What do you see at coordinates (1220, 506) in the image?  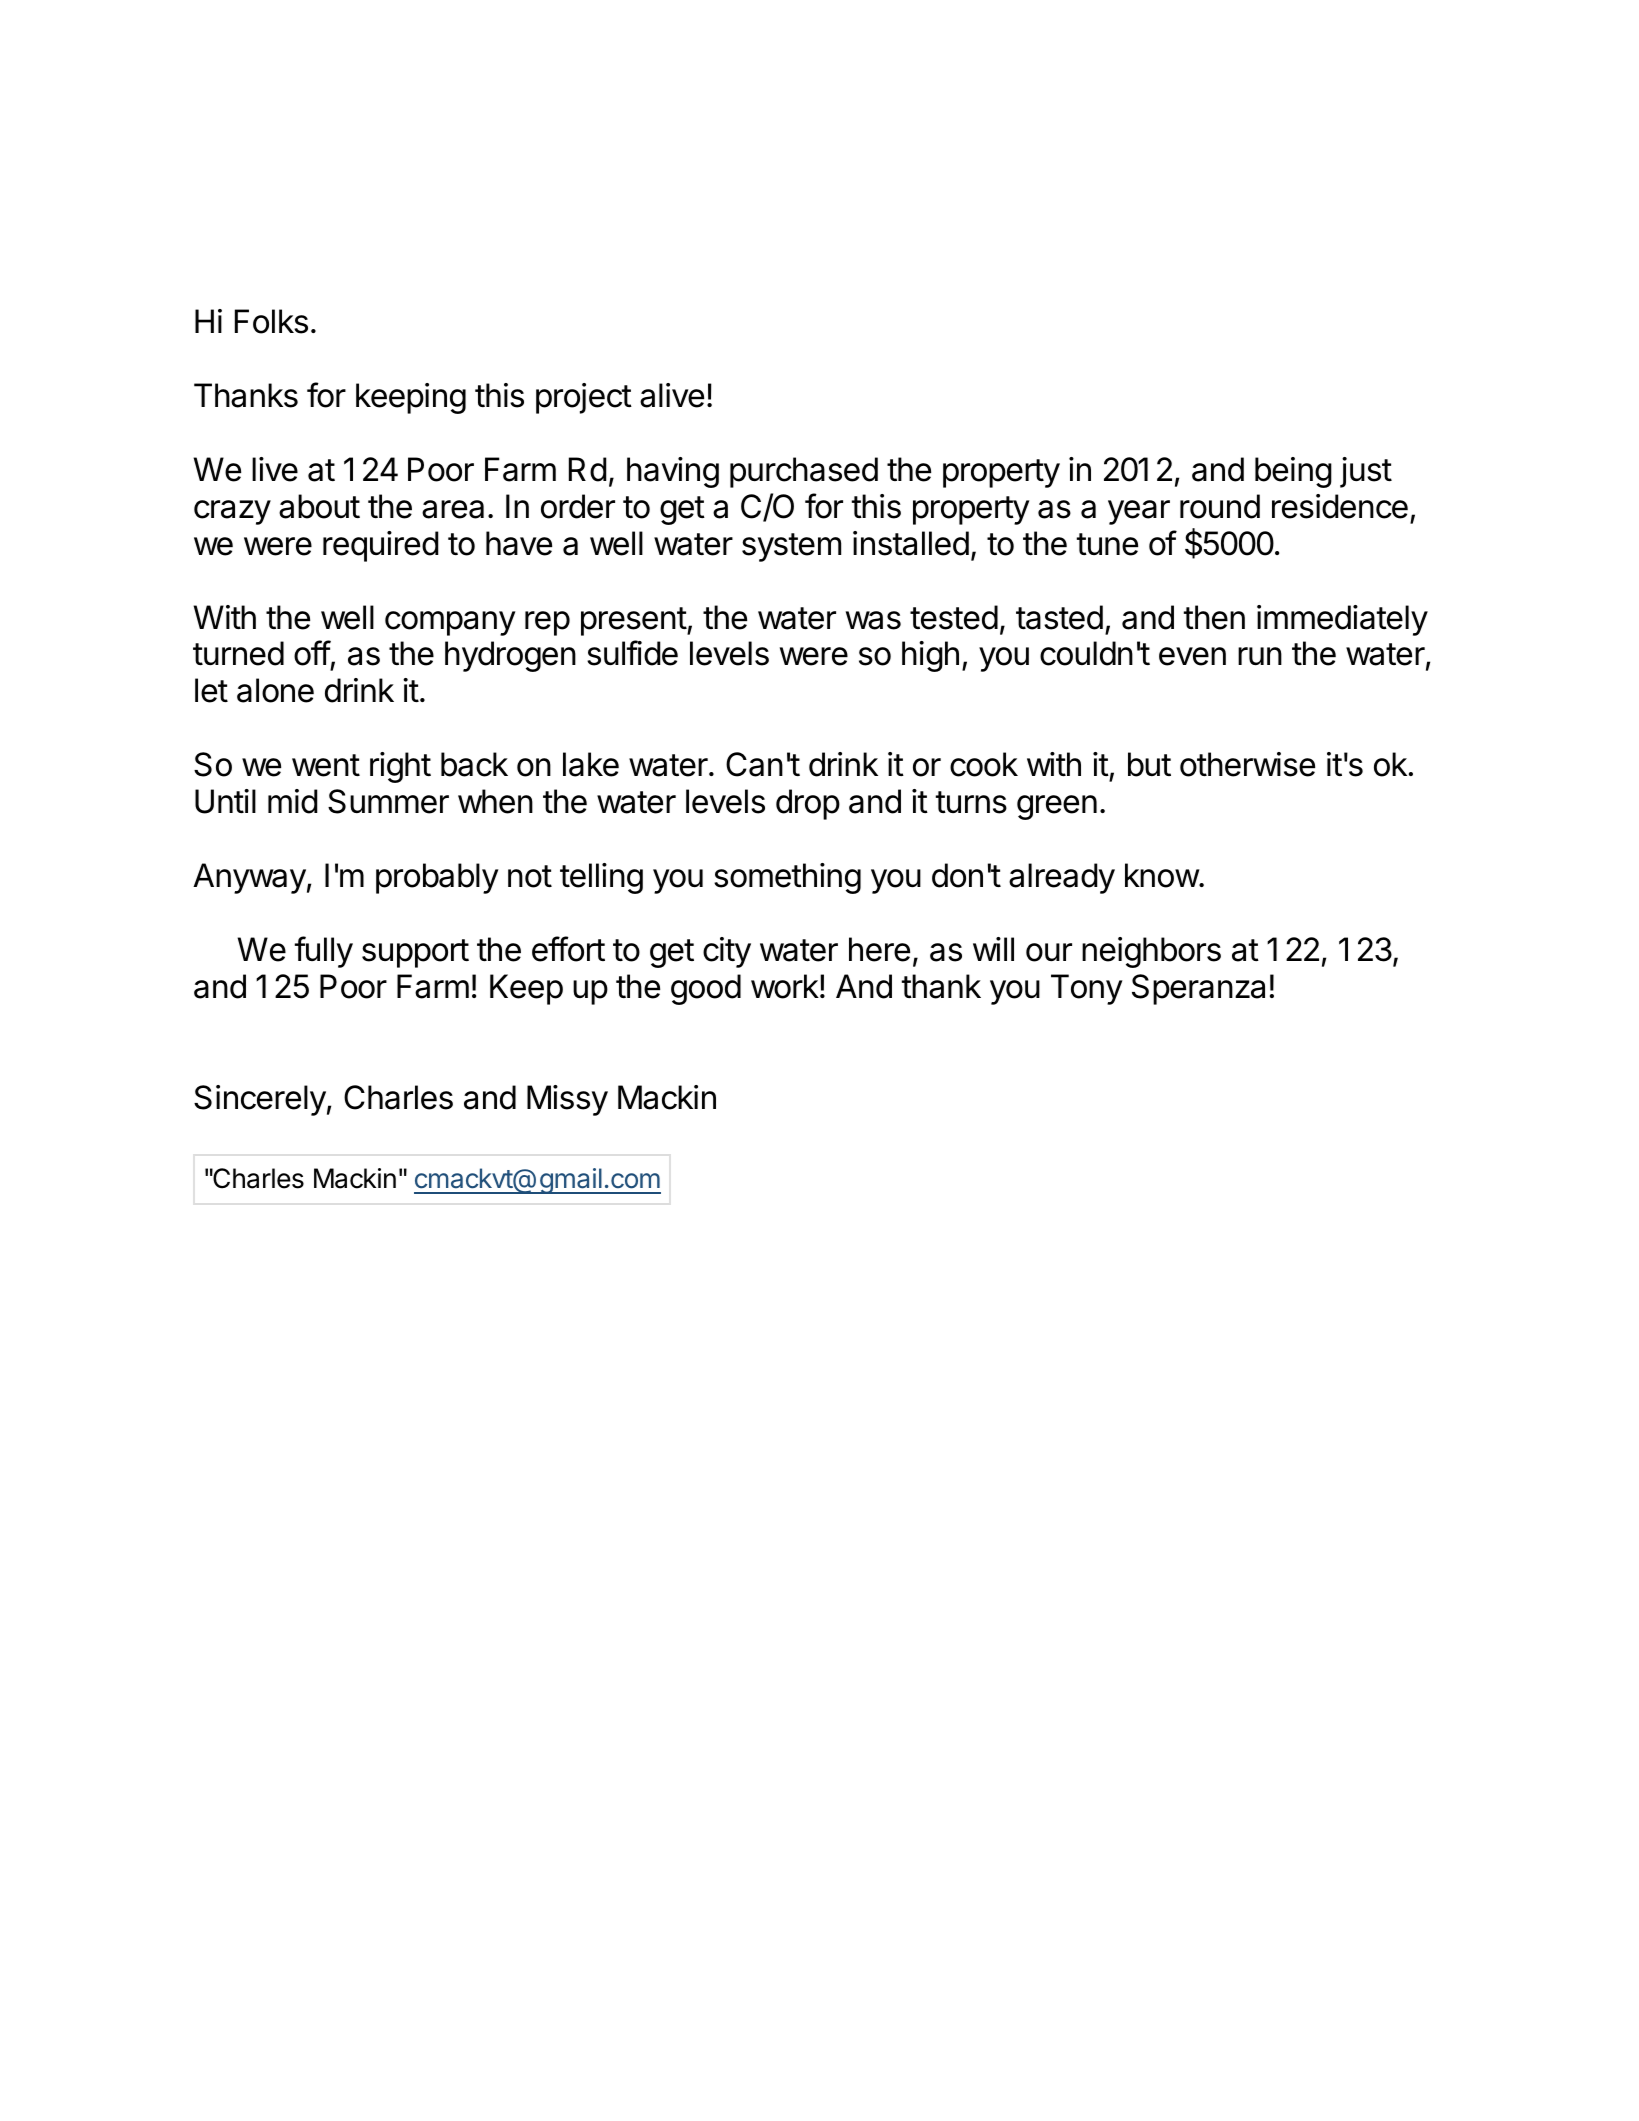 I see `round` at bounding box center [1220, 506].
